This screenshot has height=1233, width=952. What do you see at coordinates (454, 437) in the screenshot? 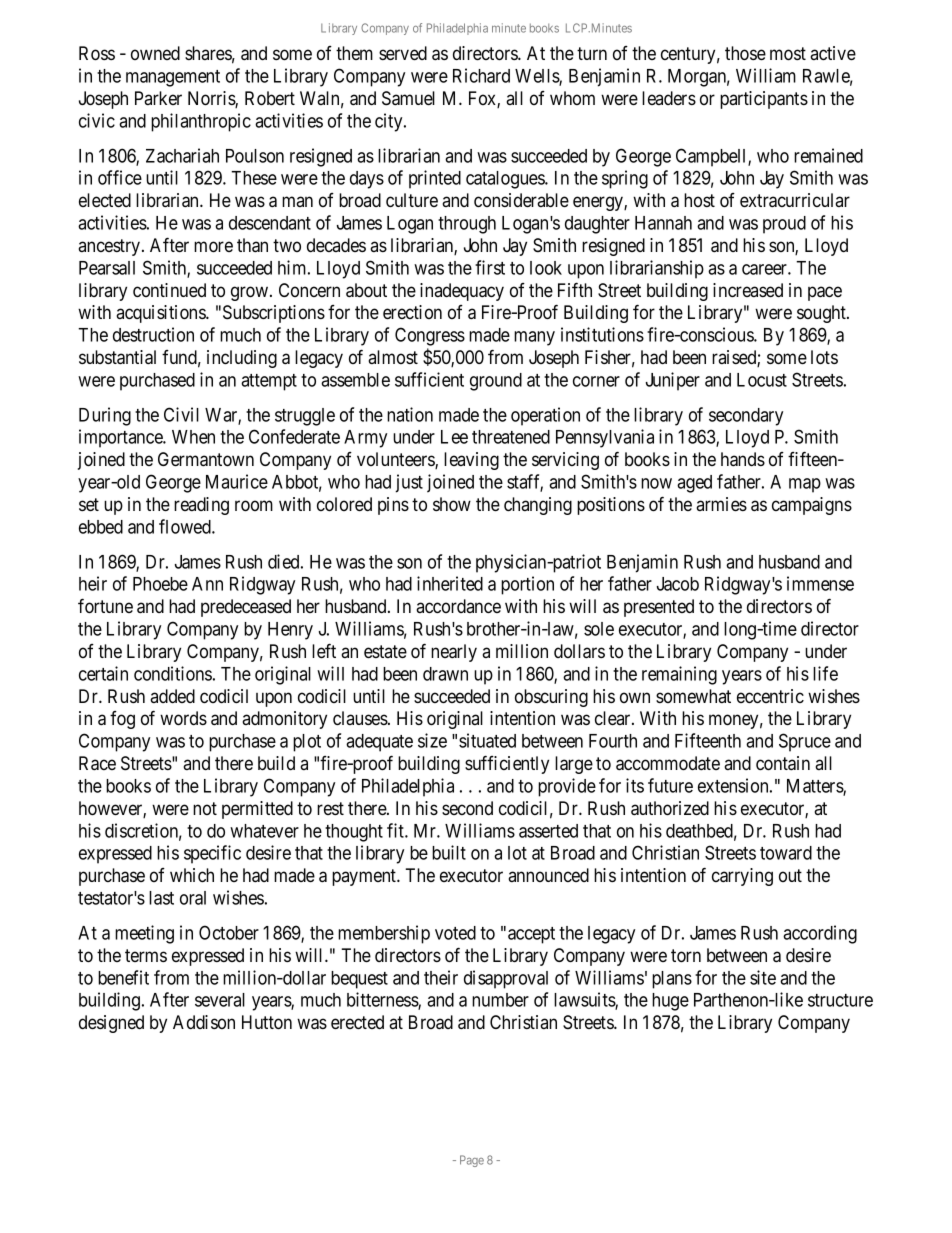
I see `Lee` at bounding box center [454, 437].
